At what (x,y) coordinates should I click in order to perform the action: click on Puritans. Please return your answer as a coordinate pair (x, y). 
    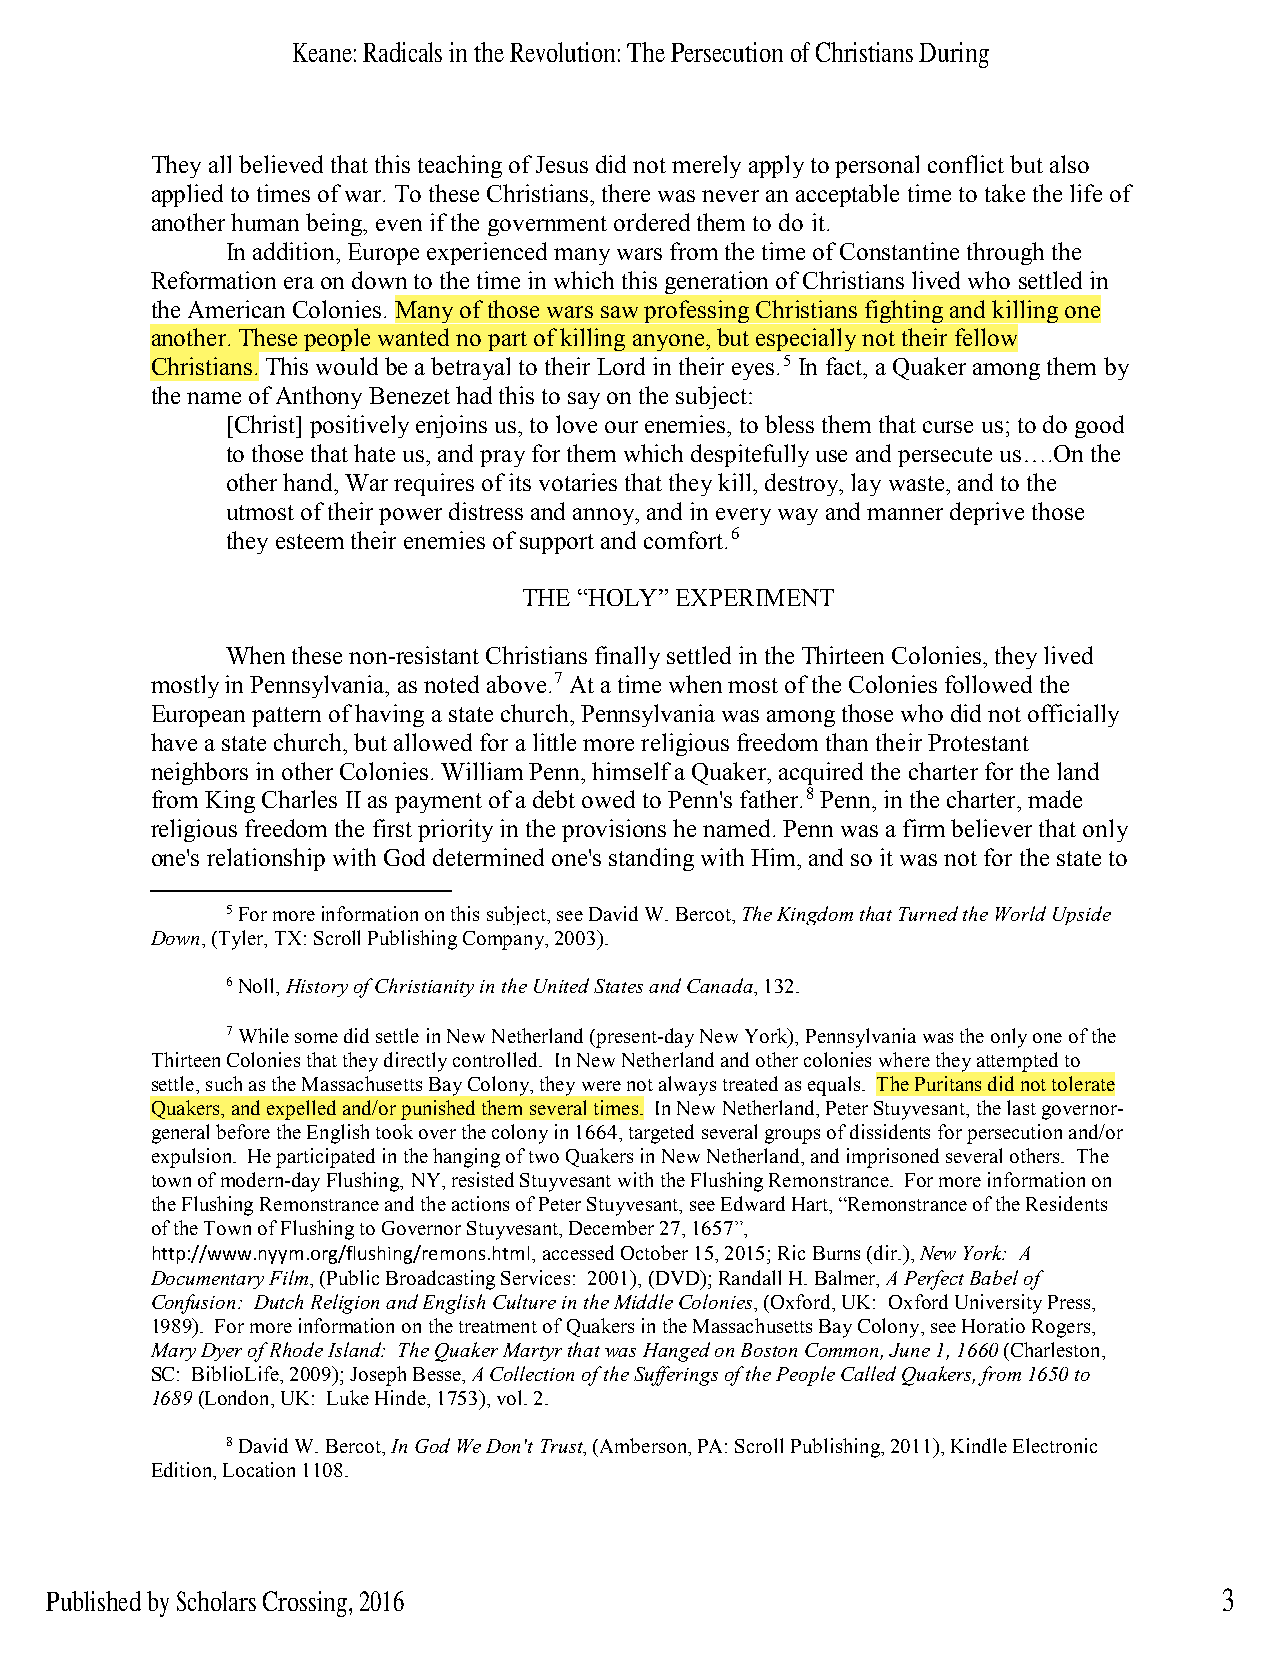
    Looking at the image, I should click on (948, 1083).
